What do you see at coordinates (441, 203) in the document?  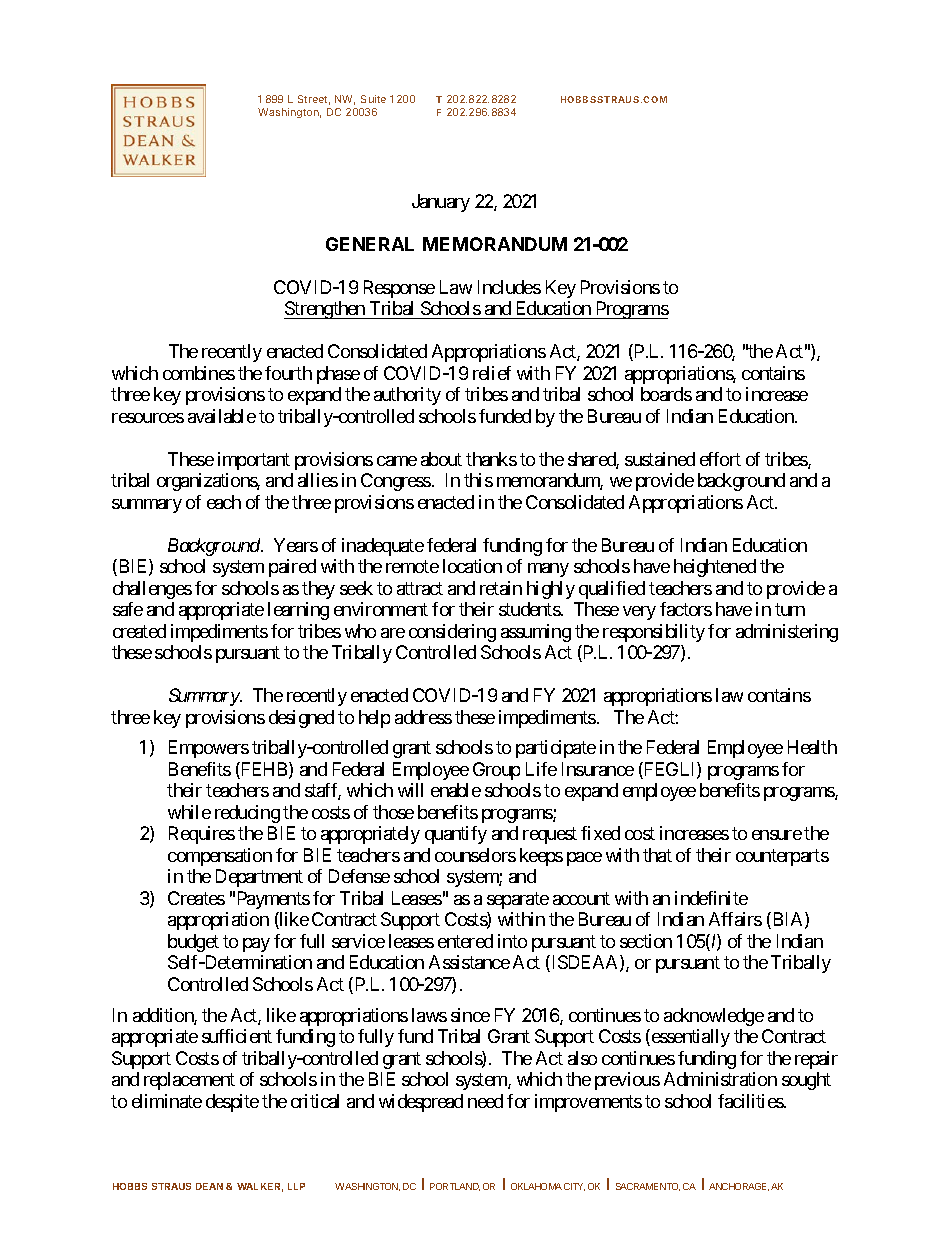 I see `January` at bounding box center [441, 203].
